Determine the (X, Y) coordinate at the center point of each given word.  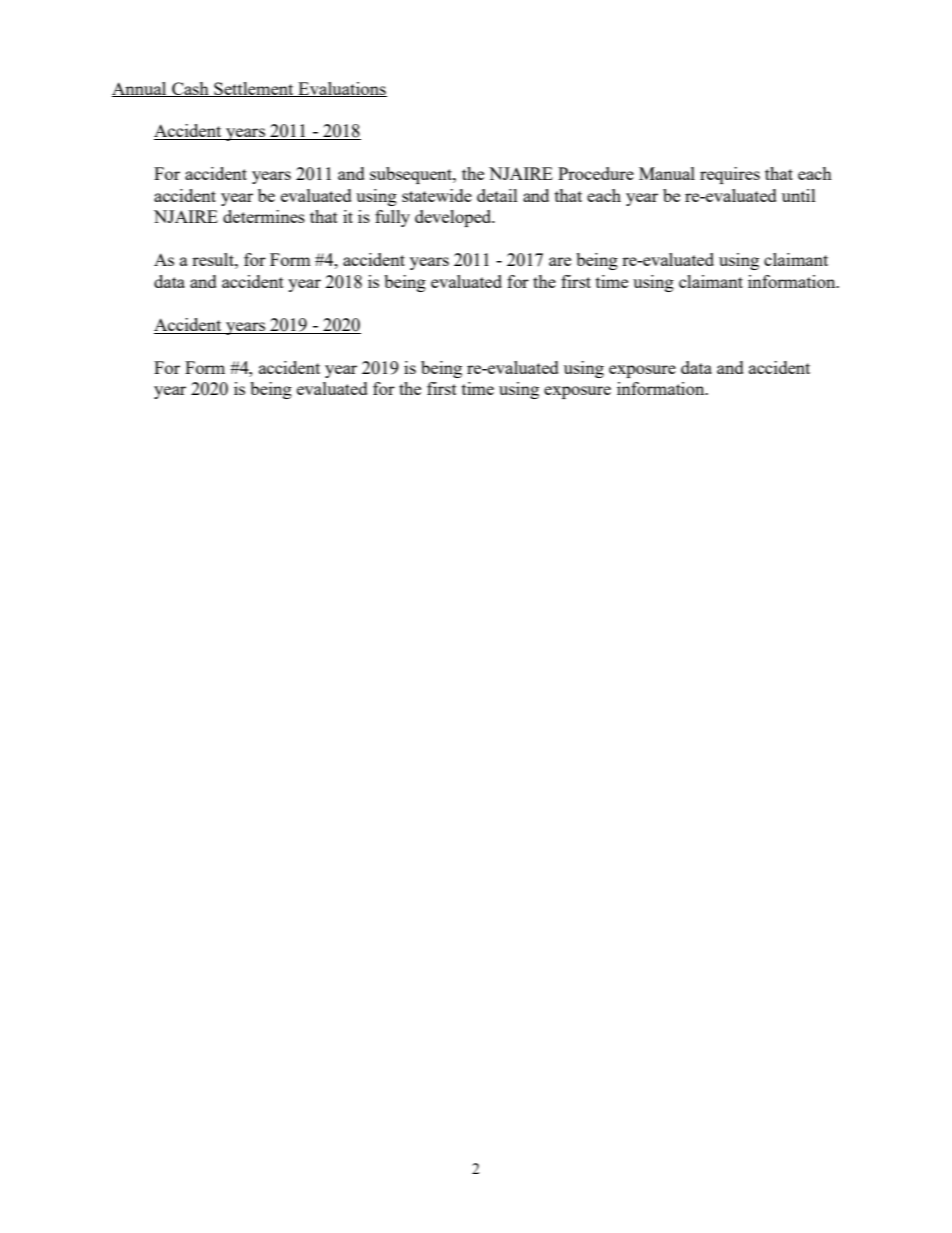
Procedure (596, 173)
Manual (667, 173)
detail (497, 195)
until (799, 195)
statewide (437, 195)
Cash (190, 89)
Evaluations (341, 89)
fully (392, 218)
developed (454, 218)
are (560, 261)
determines (264, 216)
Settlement (254, 89)
